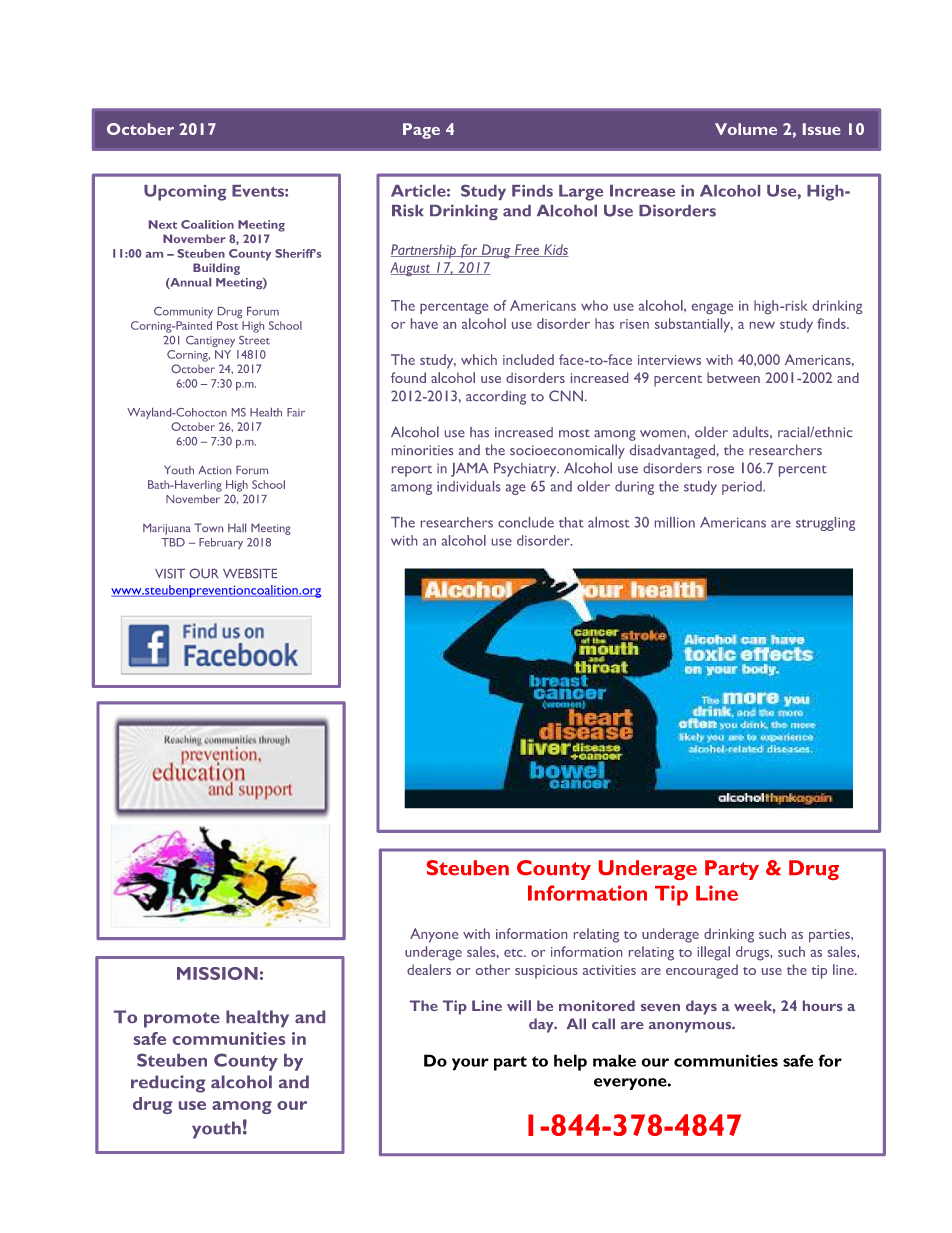  What do you see at coordinates (185, 193) in the screenshot?
I see `Upcoming` at bounding box center [185, 193].
